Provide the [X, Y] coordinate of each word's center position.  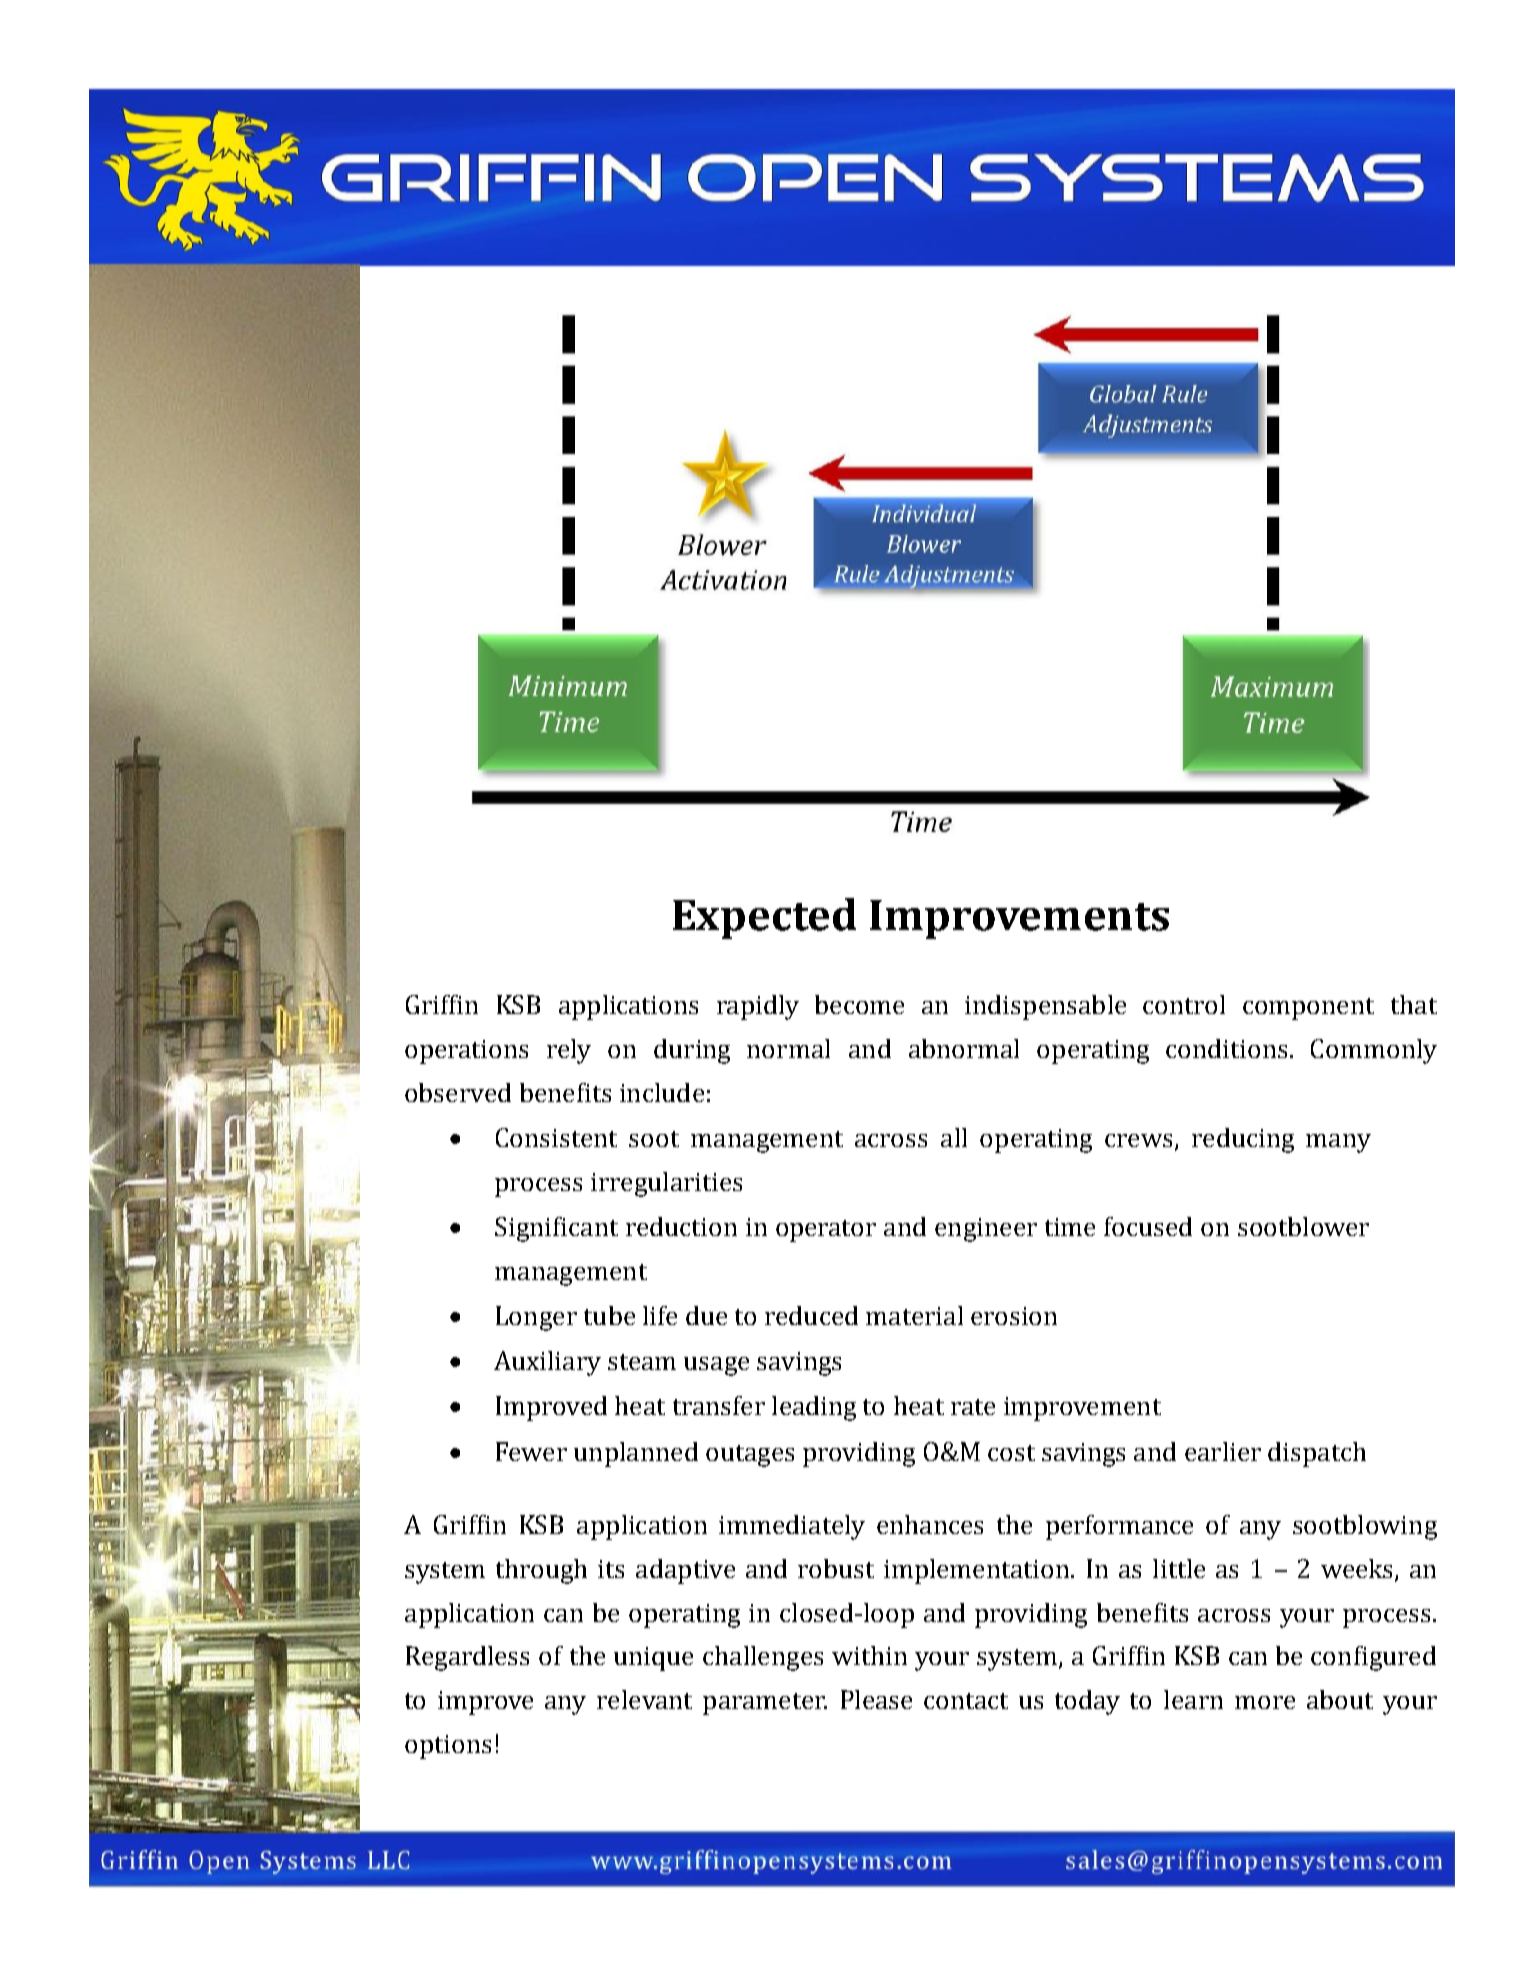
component [1308, 1009]
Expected [764, 918]
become [859, 1004]
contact [966, 1701]
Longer [536, 1318]
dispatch [1317, 1454]
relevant [644, 1699]
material [914, 1315]
